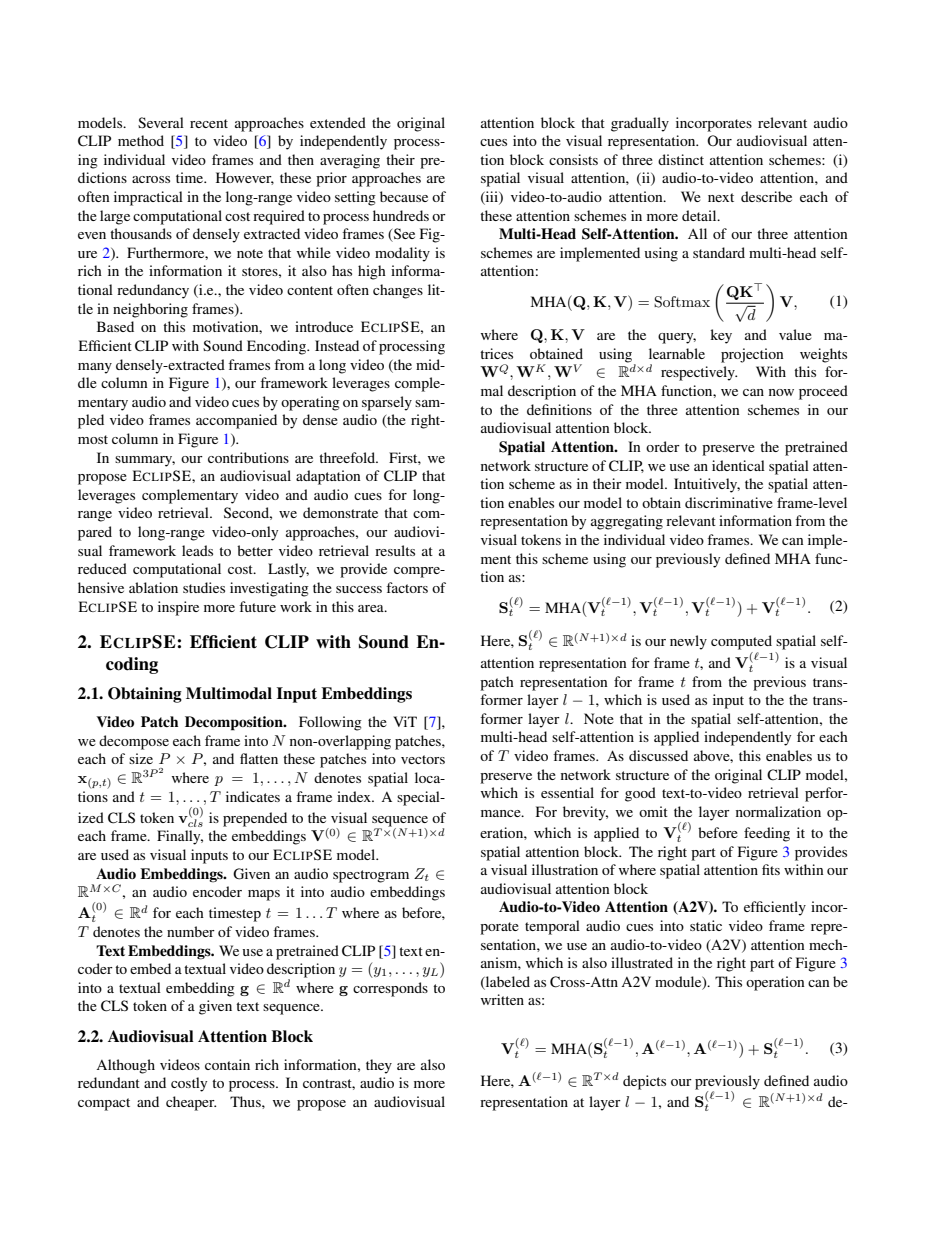 Image resolution: width=952 pixels, height=1233 pixels. I want to click on factors, so click(407, 587).
